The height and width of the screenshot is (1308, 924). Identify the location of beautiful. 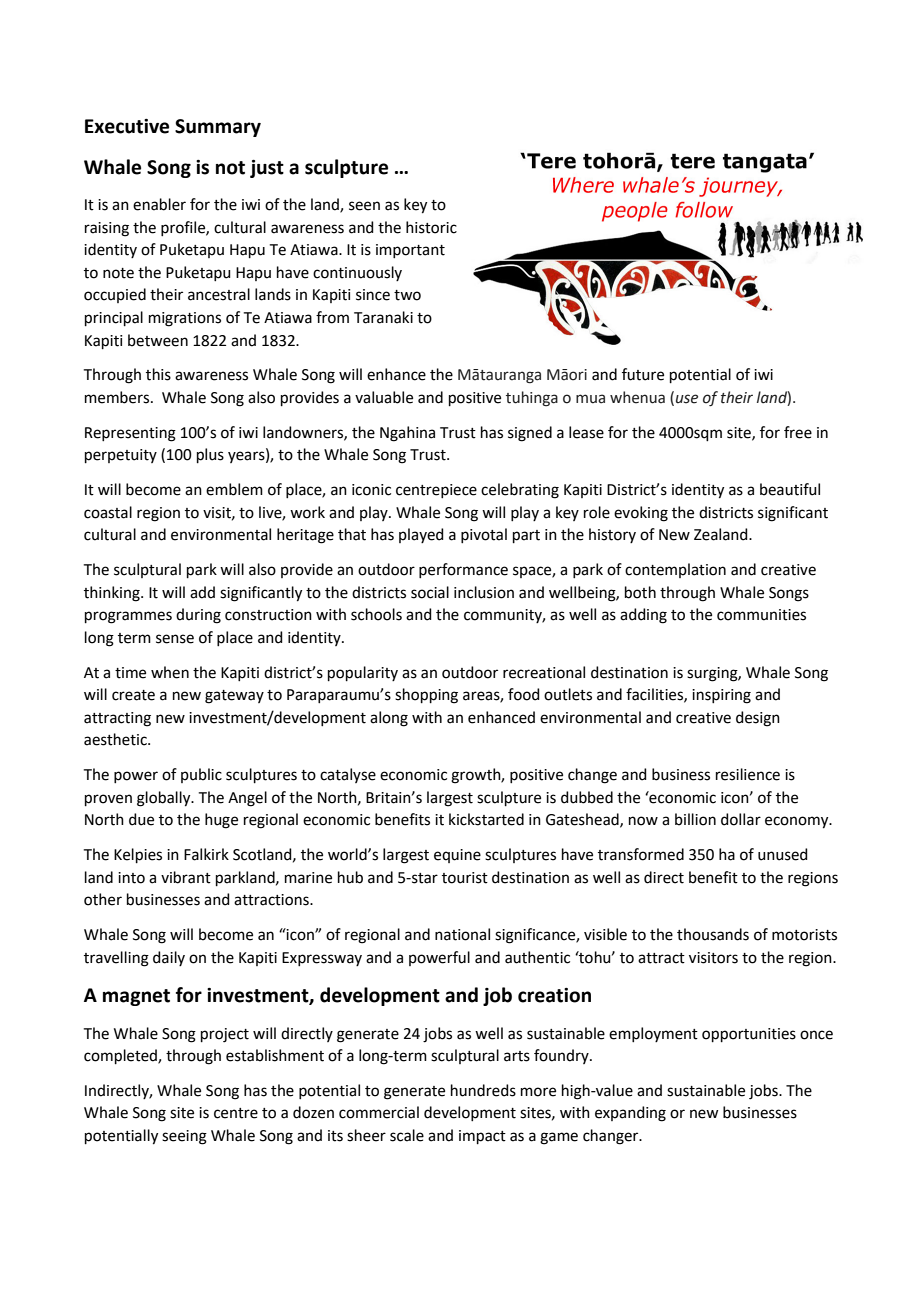
(790, 489).
